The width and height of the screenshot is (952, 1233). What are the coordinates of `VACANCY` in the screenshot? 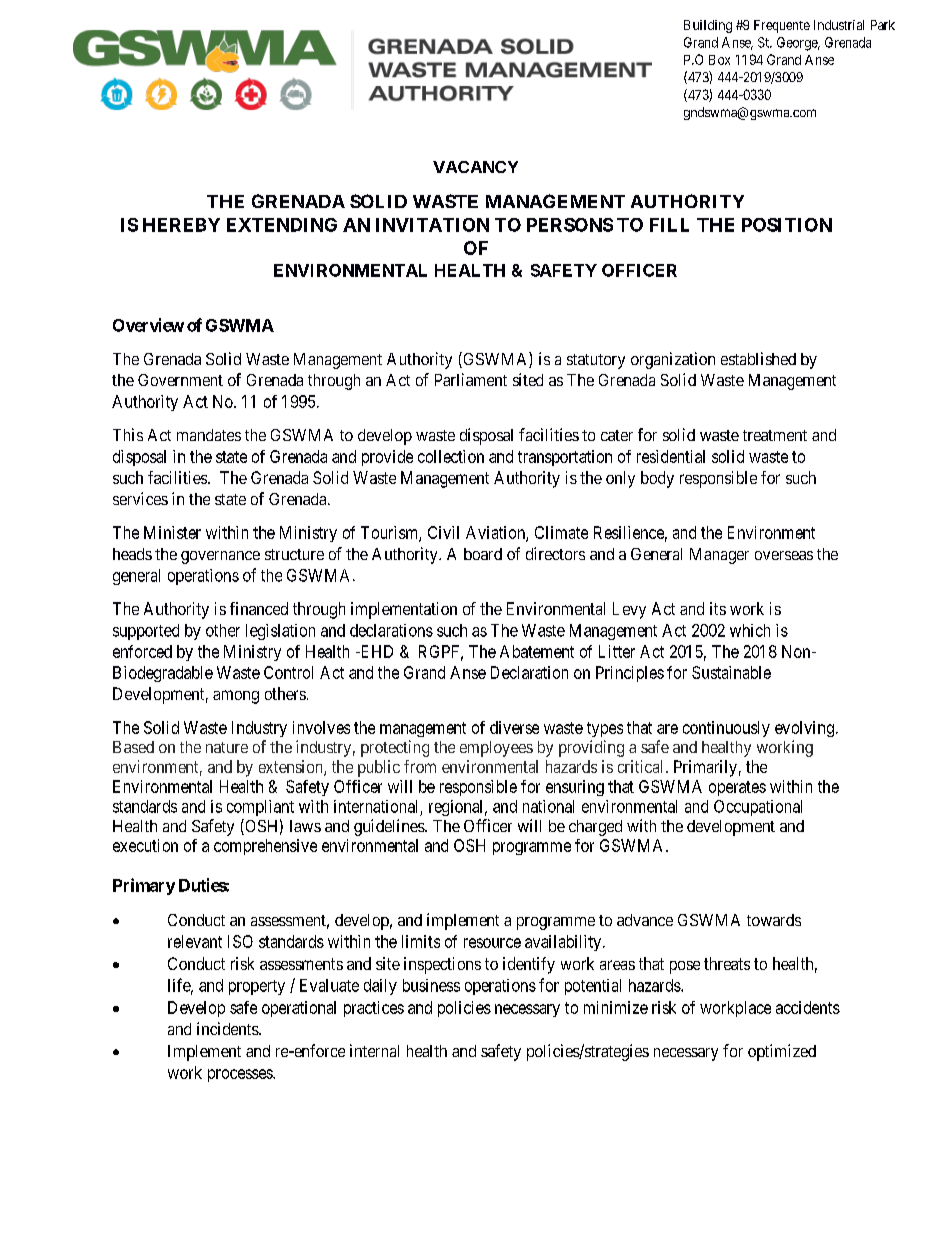 It's located at (475, 167).
